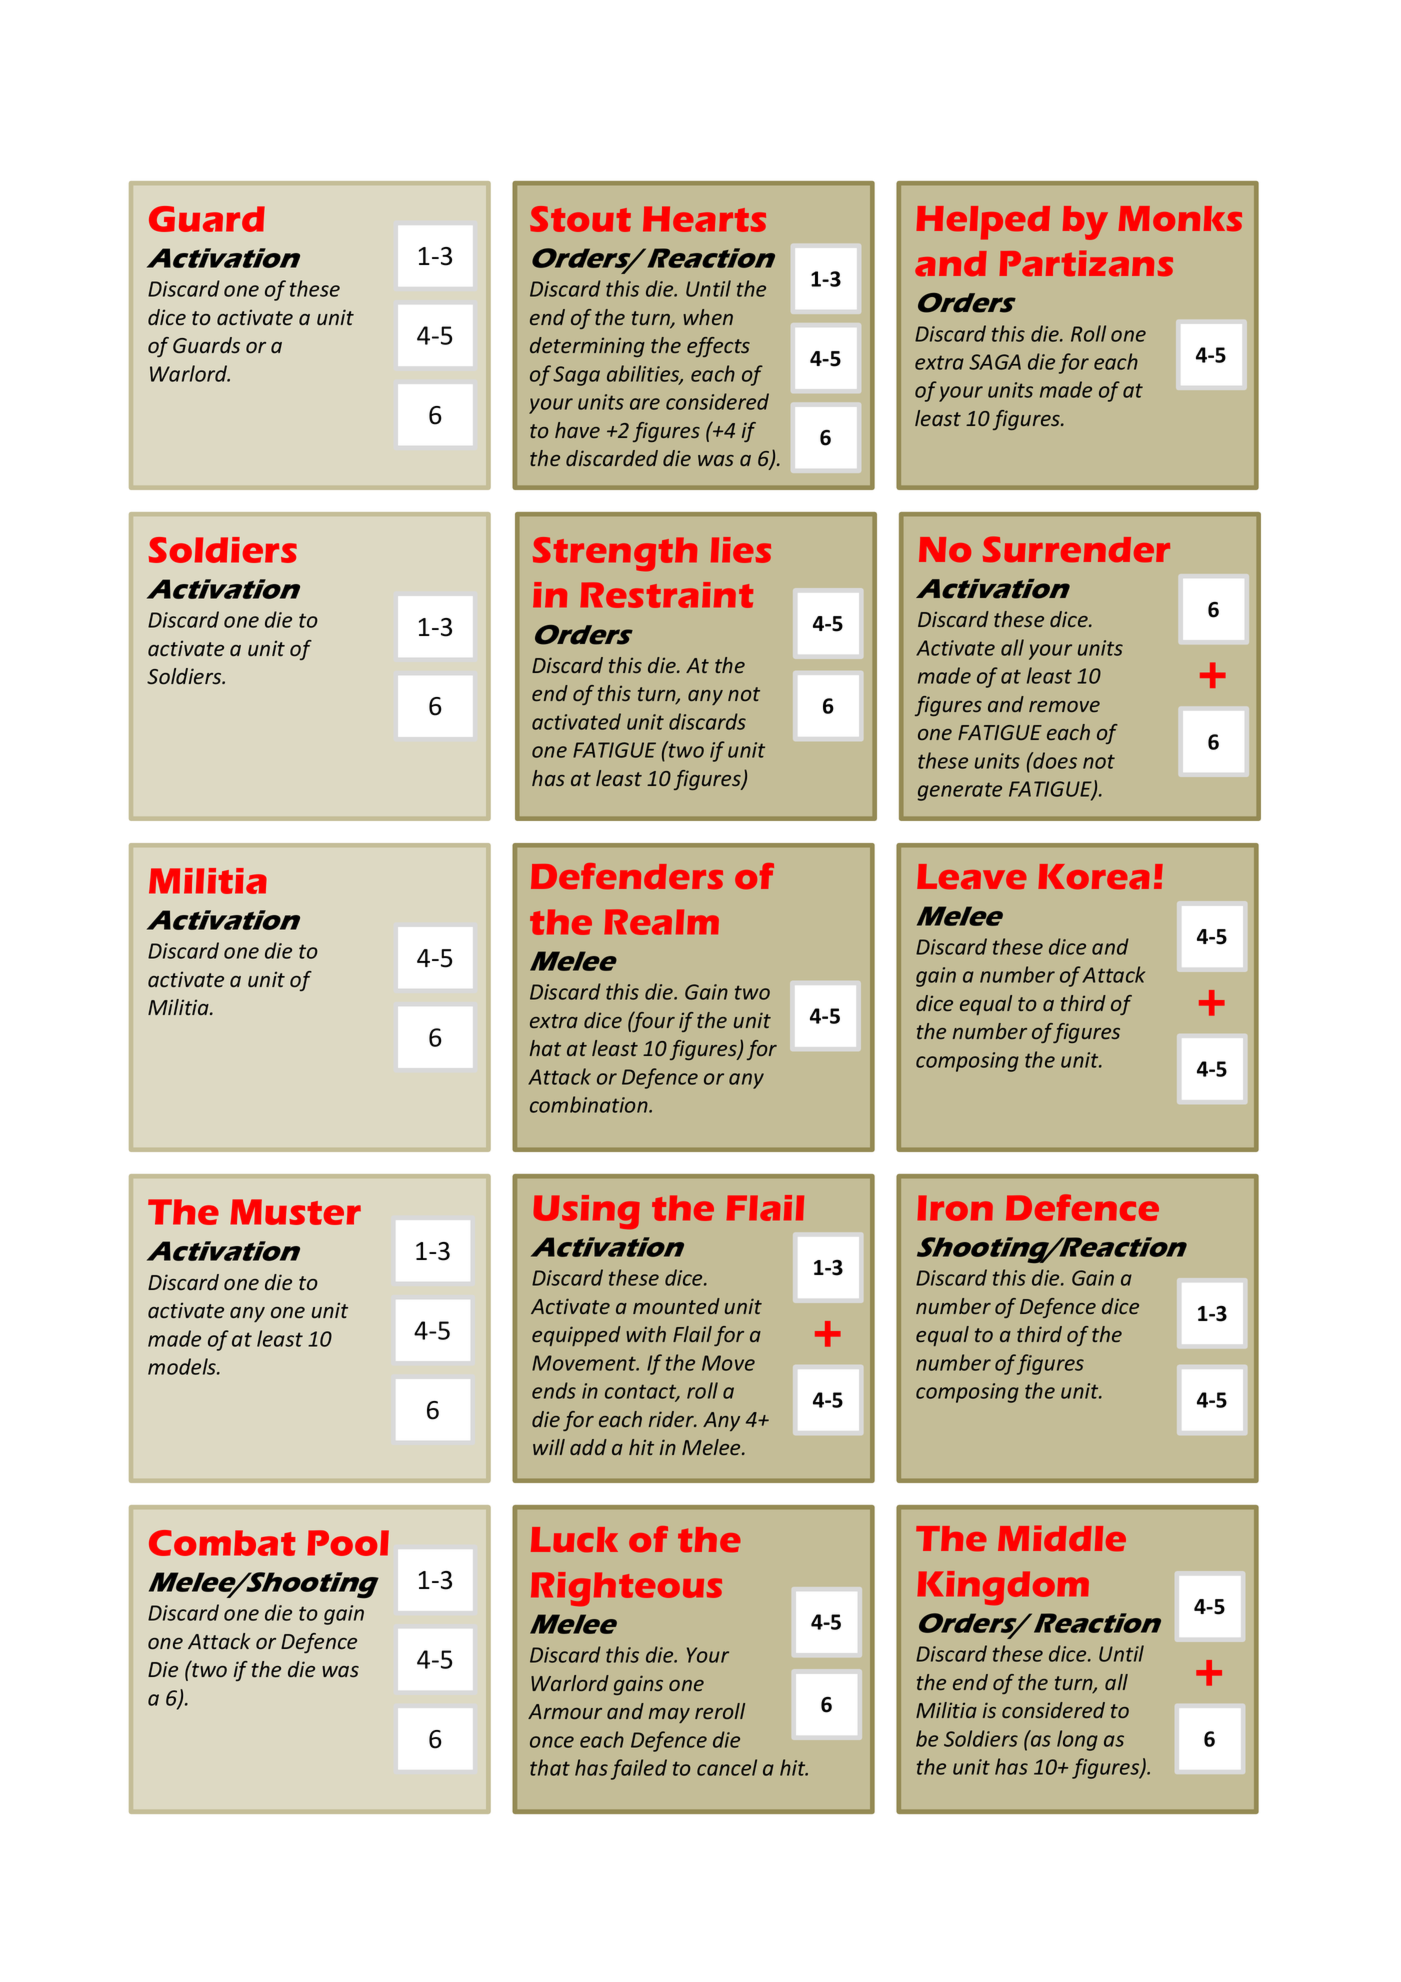 This screenshot has height=1982, width=1401. What do you see at coordinates (960, 791) in the screenshot?
I see `generate` at bounding box center [960, 791].
